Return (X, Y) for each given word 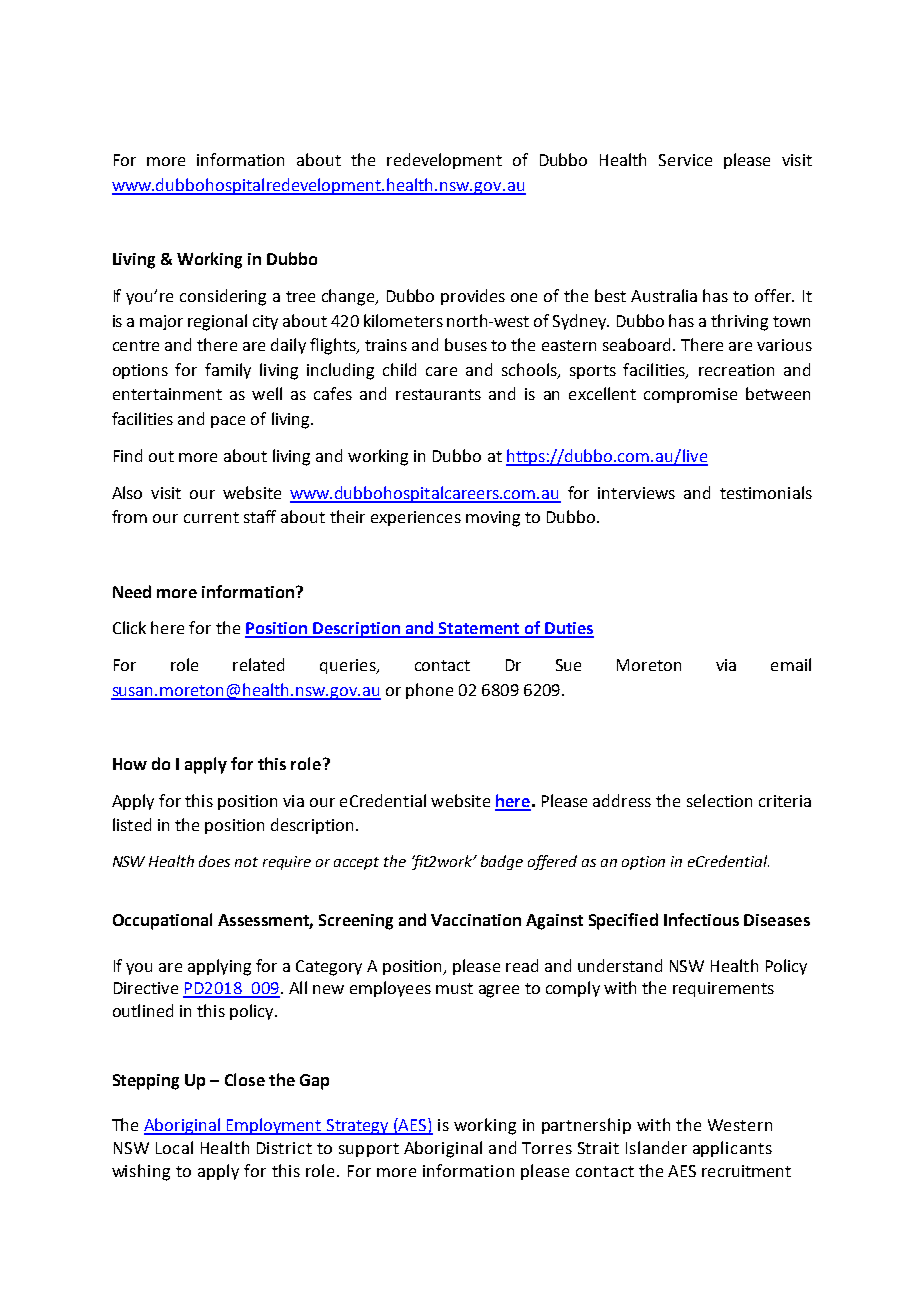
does (214, 861)
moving (493, 519)
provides (473, 297)
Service (685, 160)
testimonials (766, 492)
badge (502, 862)
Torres (547, 1148)
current (211, 517)
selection (719, 800)
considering (223, 297)
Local (174, 1147)
